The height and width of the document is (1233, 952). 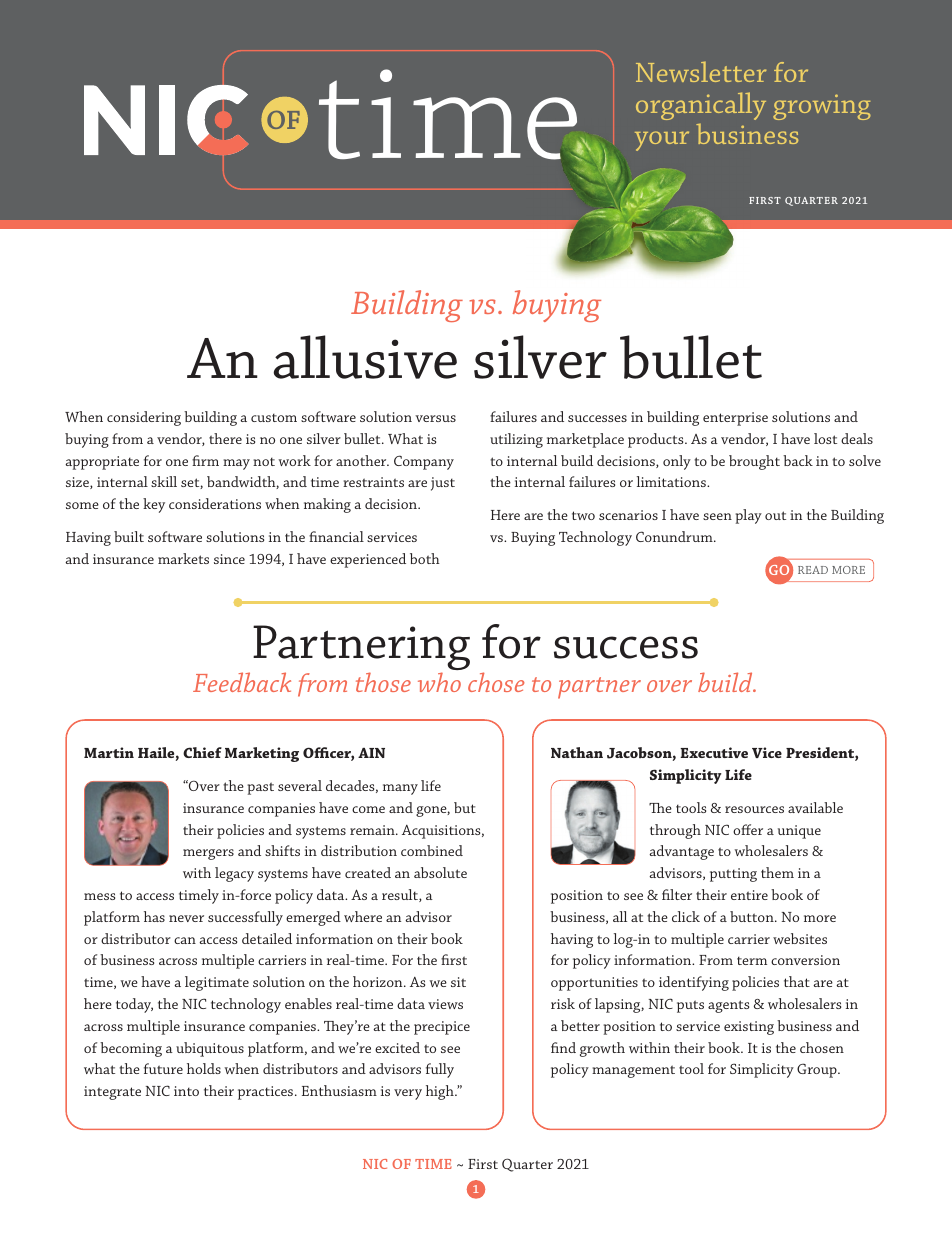 I want to click on considering, so click(x=144, y=418).
